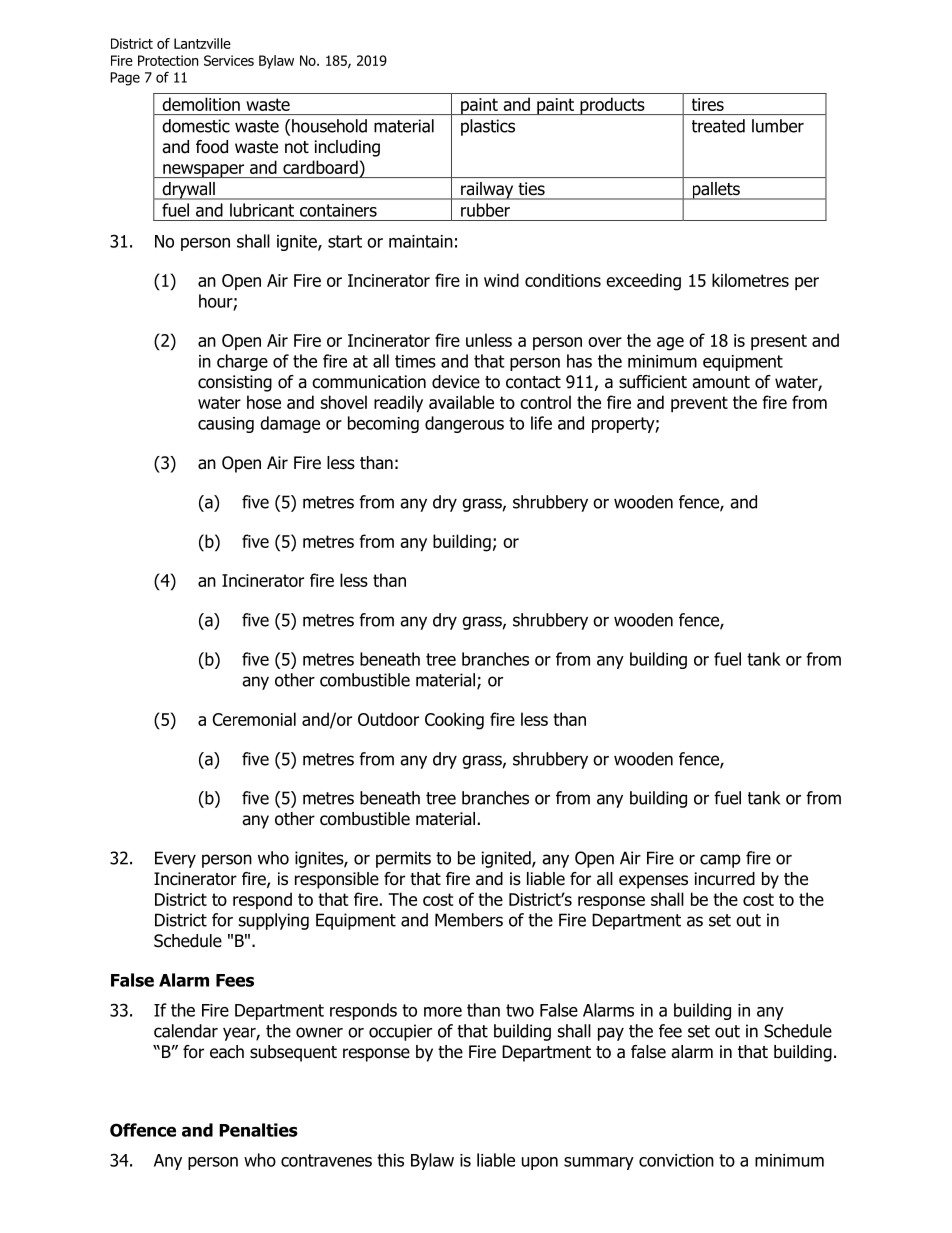 This screenshot has width=952, height=1233. What do you see at coordinates (196, 126) in the screenshot?
I see `domestic` at bounding box center [196, 126].
